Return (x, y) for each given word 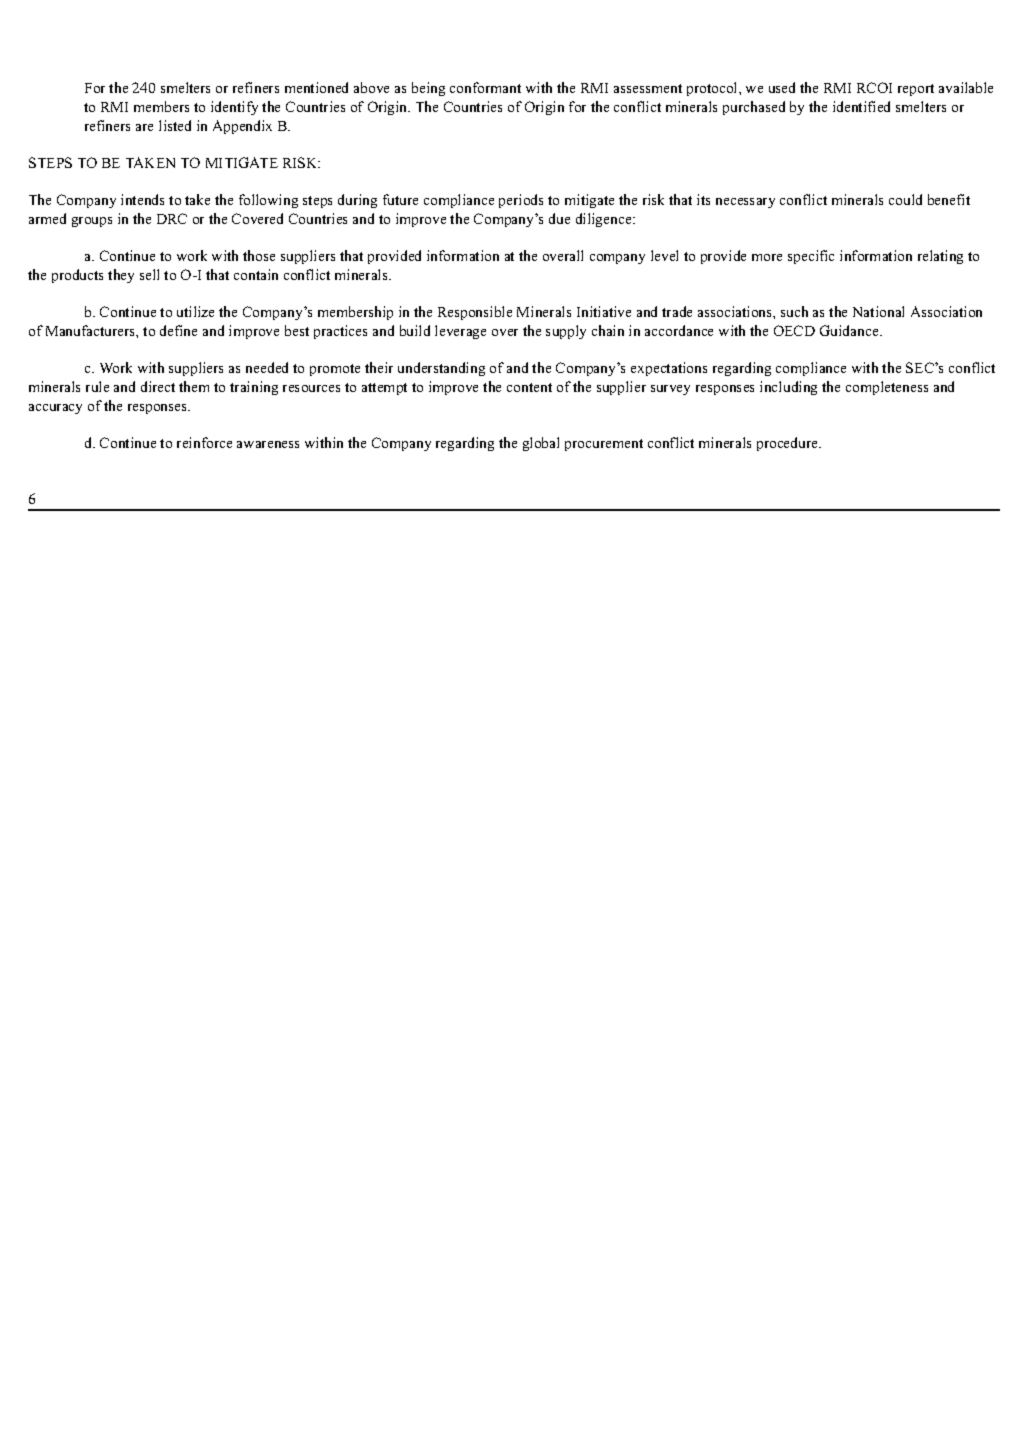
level (664, 255)
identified (861, 106)
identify (234, 108)
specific (811, 257)
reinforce (204, 442)
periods (521, 201)
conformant (485, 87)
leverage (460, 332)
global (541, 444)
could (905, 199)
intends (142, 199)
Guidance (850, 330)
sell (149, 274)
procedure (789, 444)
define (178, 330)
